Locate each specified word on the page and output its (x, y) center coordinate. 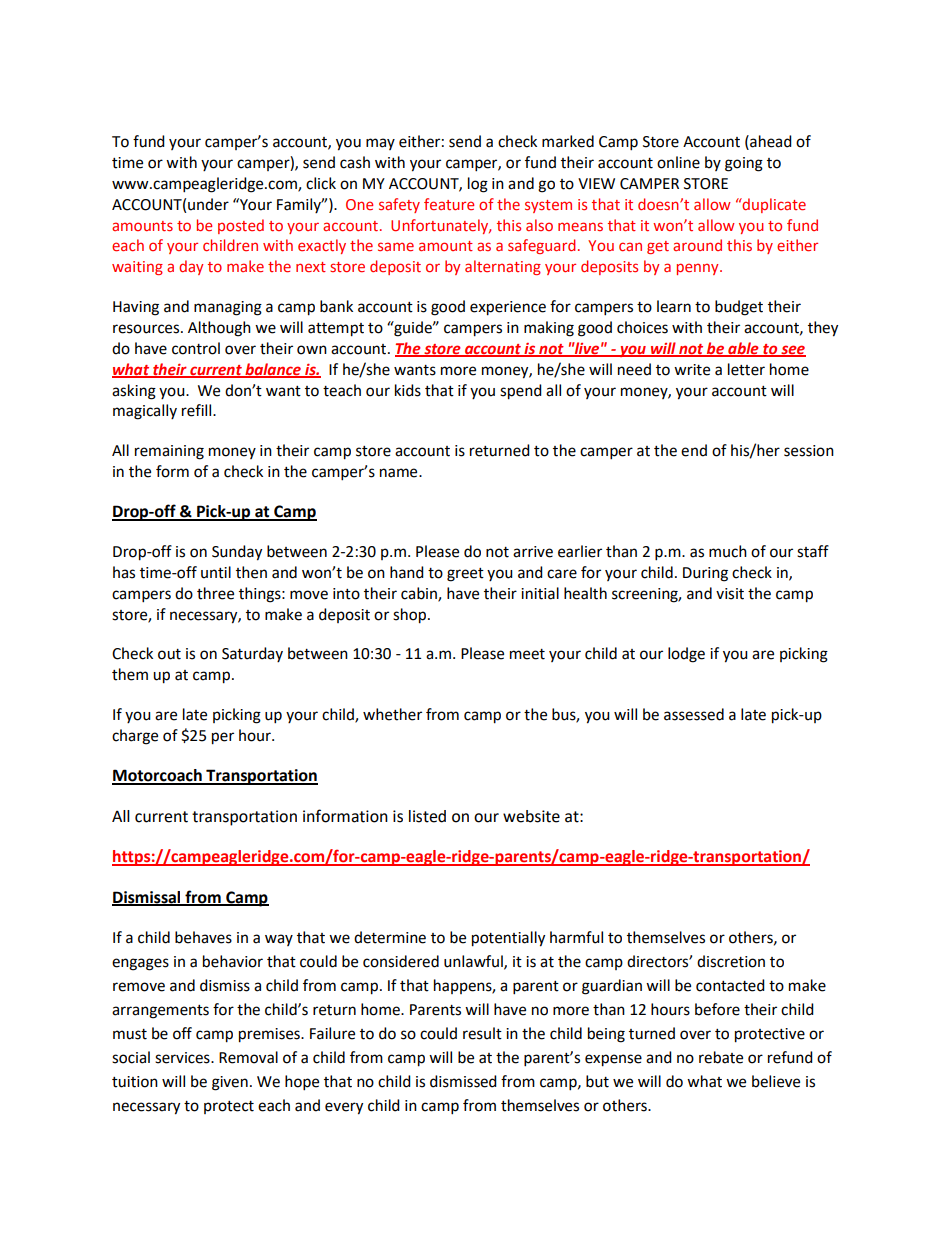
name (400, 473)
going (744, 164)
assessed (694, 714)
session (809, 451)
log (478, 185)
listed (427, 816)
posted (241, 226)
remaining (169, 452)
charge (135, 737)
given (230, 1083)
